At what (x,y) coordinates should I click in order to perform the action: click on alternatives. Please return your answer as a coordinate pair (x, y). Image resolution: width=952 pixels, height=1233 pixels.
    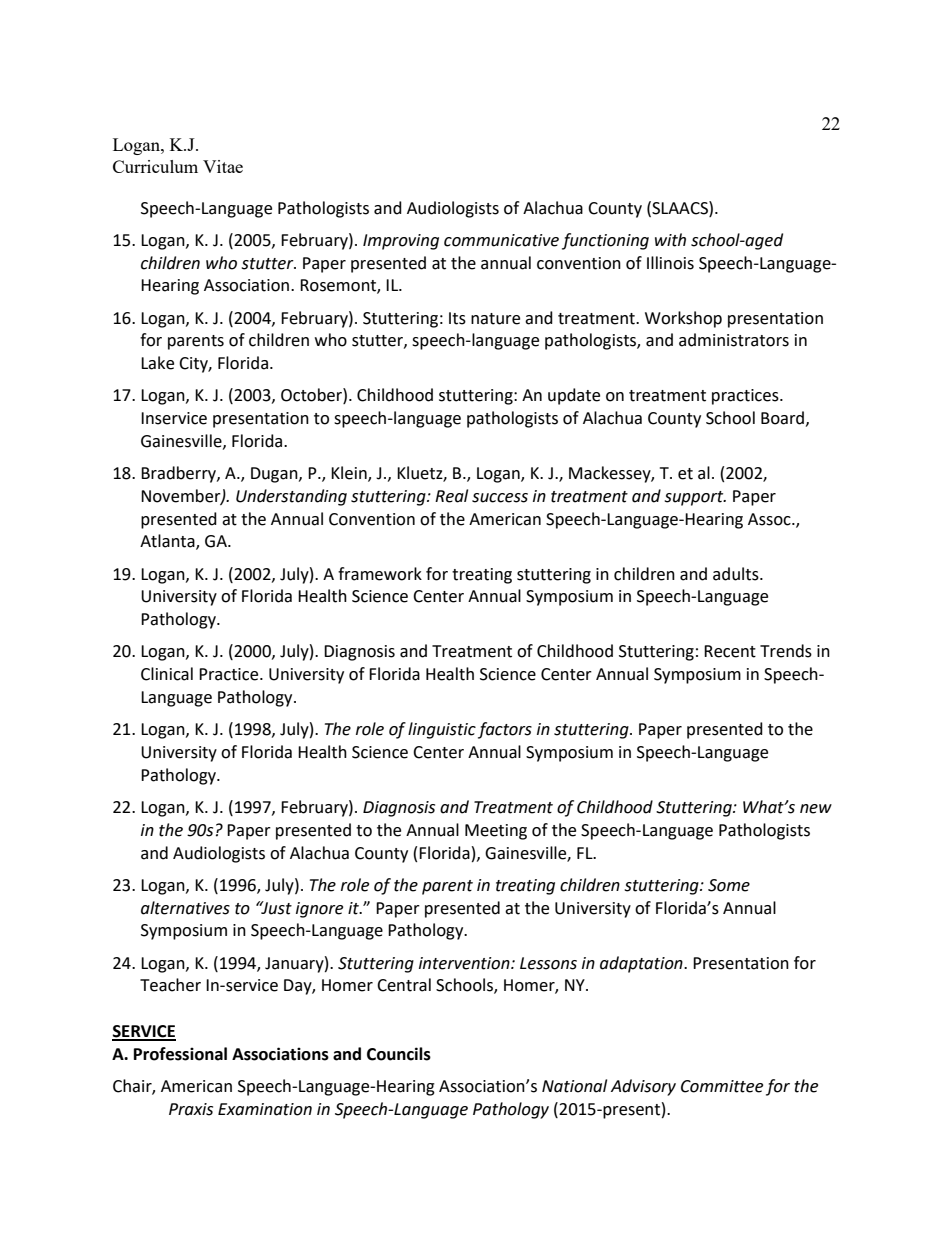
    Looking at the image, I should click on (185, 908).
